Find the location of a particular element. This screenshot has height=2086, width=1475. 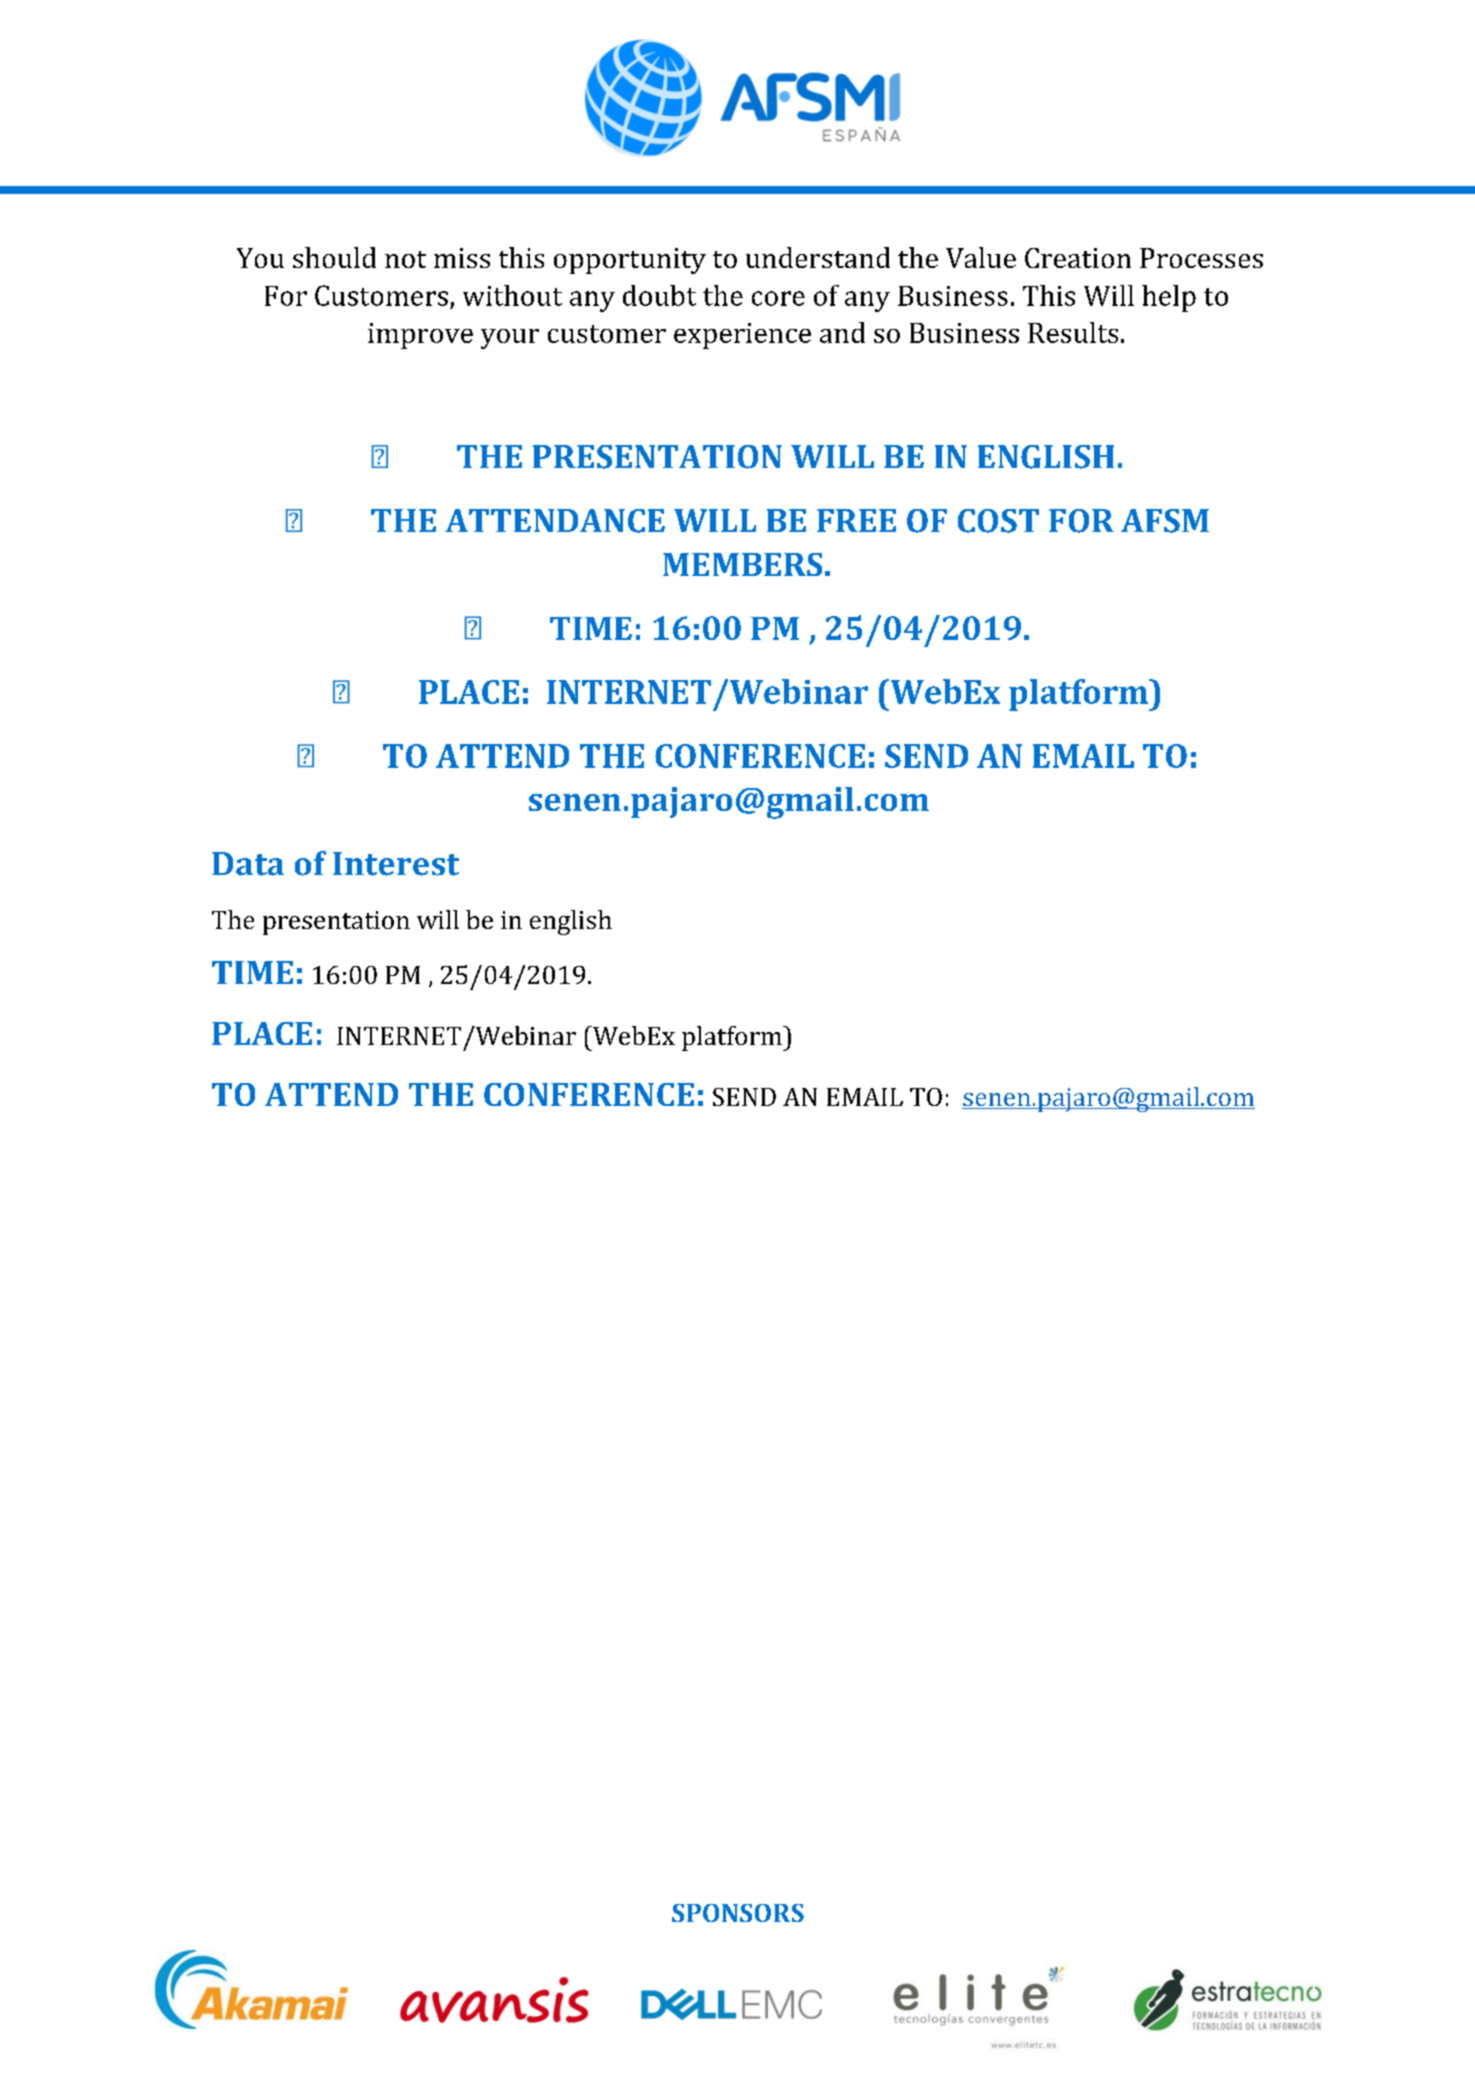

improve is located at coordinates (420, 336).
